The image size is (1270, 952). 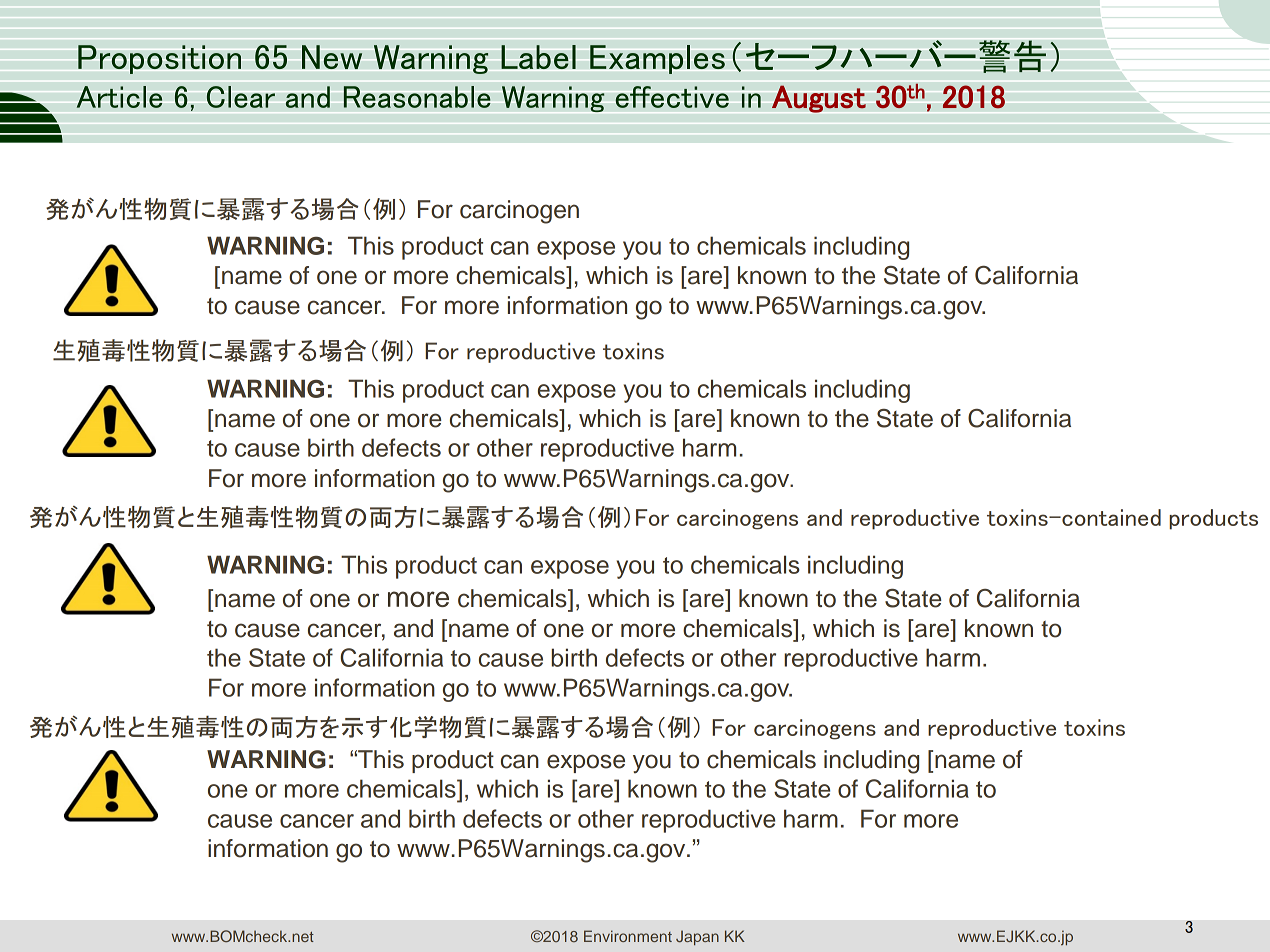 What do you see at coordinates (417, 97) in the page?
I see `Reasonable` at bounding box center [417, 97].
